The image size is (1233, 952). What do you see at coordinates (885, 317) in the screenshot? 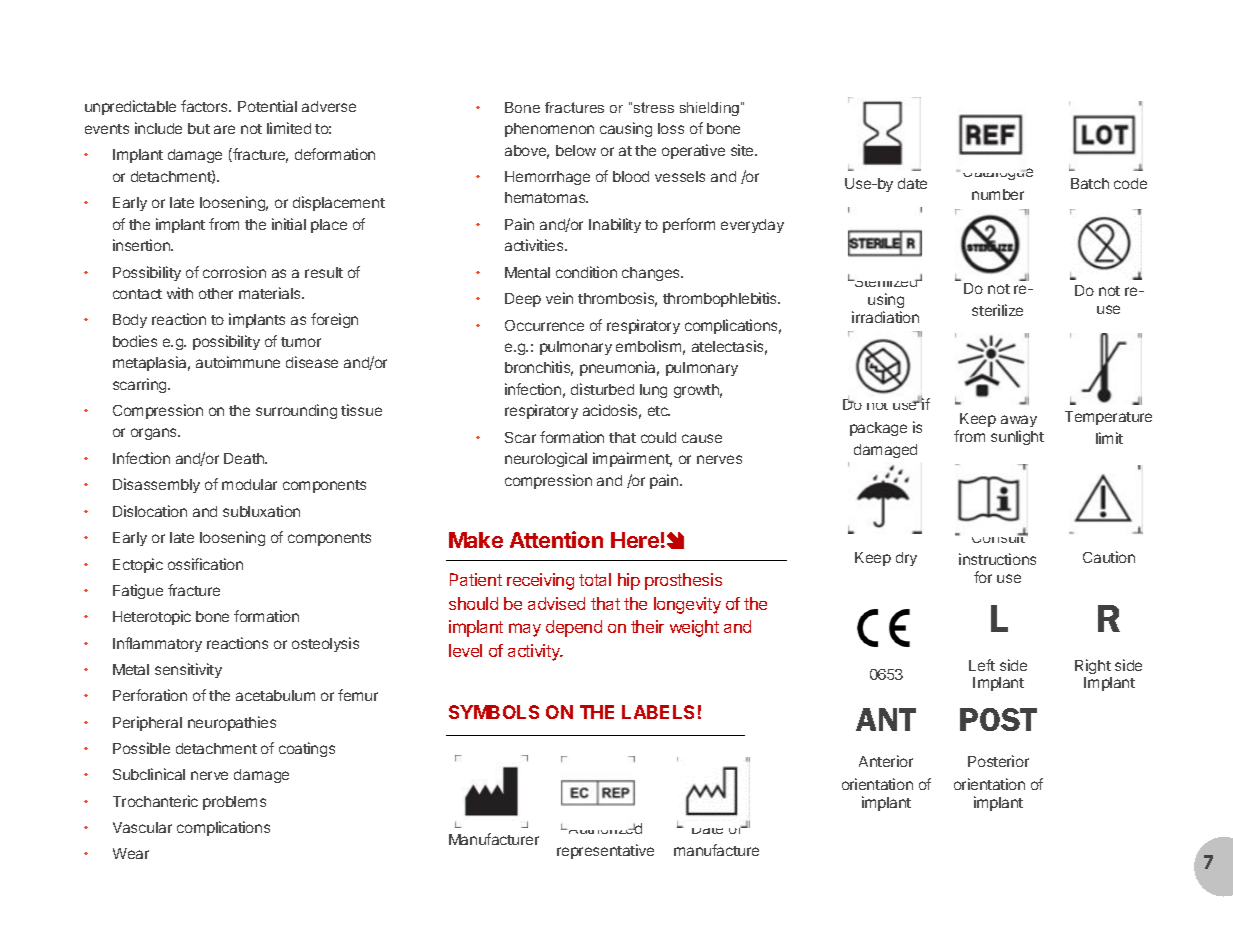
I see `irradiation` at bounding box center [885, 317].
